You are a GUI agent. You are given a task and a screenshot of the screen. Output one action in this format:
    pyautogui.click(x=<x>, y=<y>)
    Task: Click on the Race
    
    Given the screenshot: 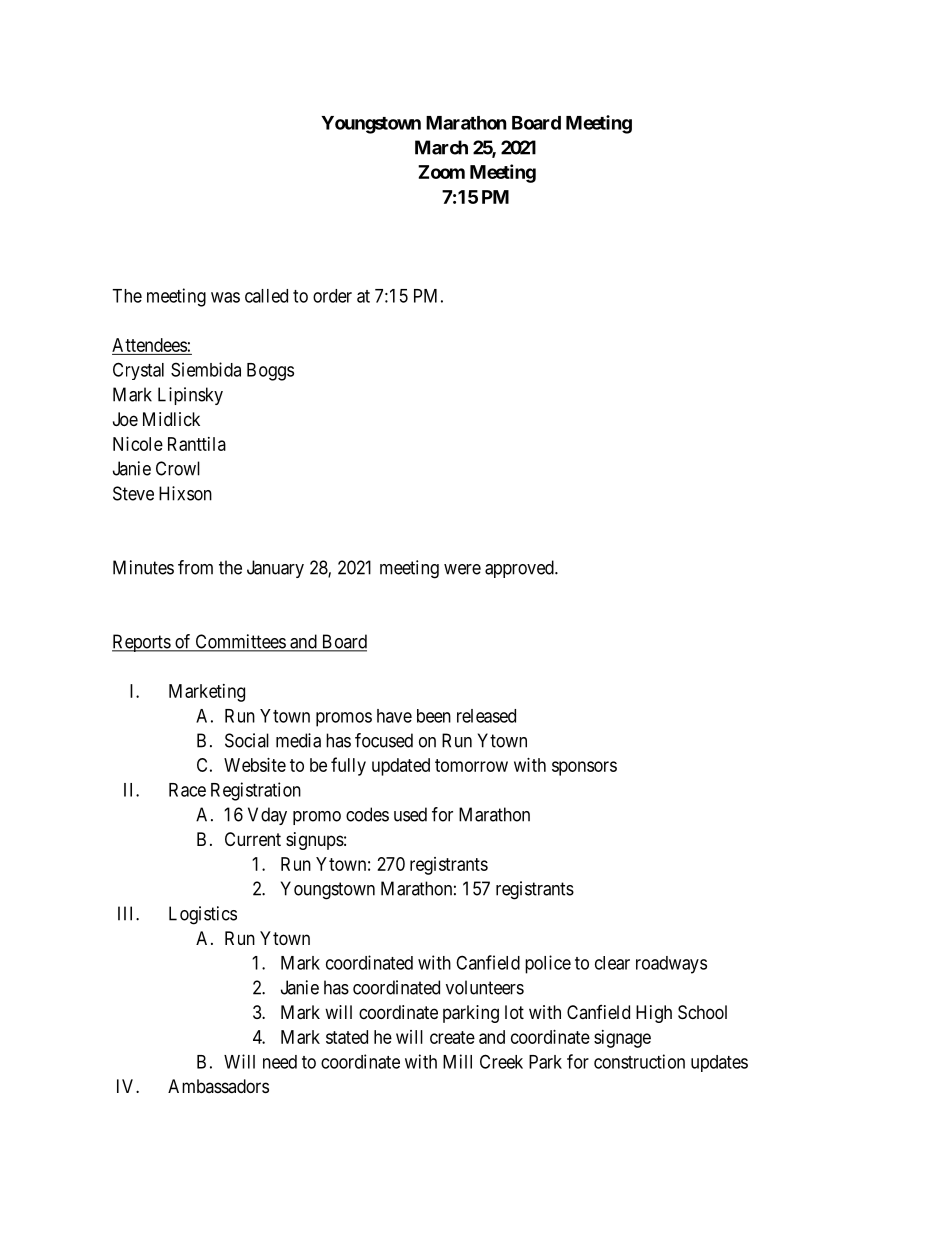 What is the action you would take?
    pyautogui.click(x=187, y=790)
